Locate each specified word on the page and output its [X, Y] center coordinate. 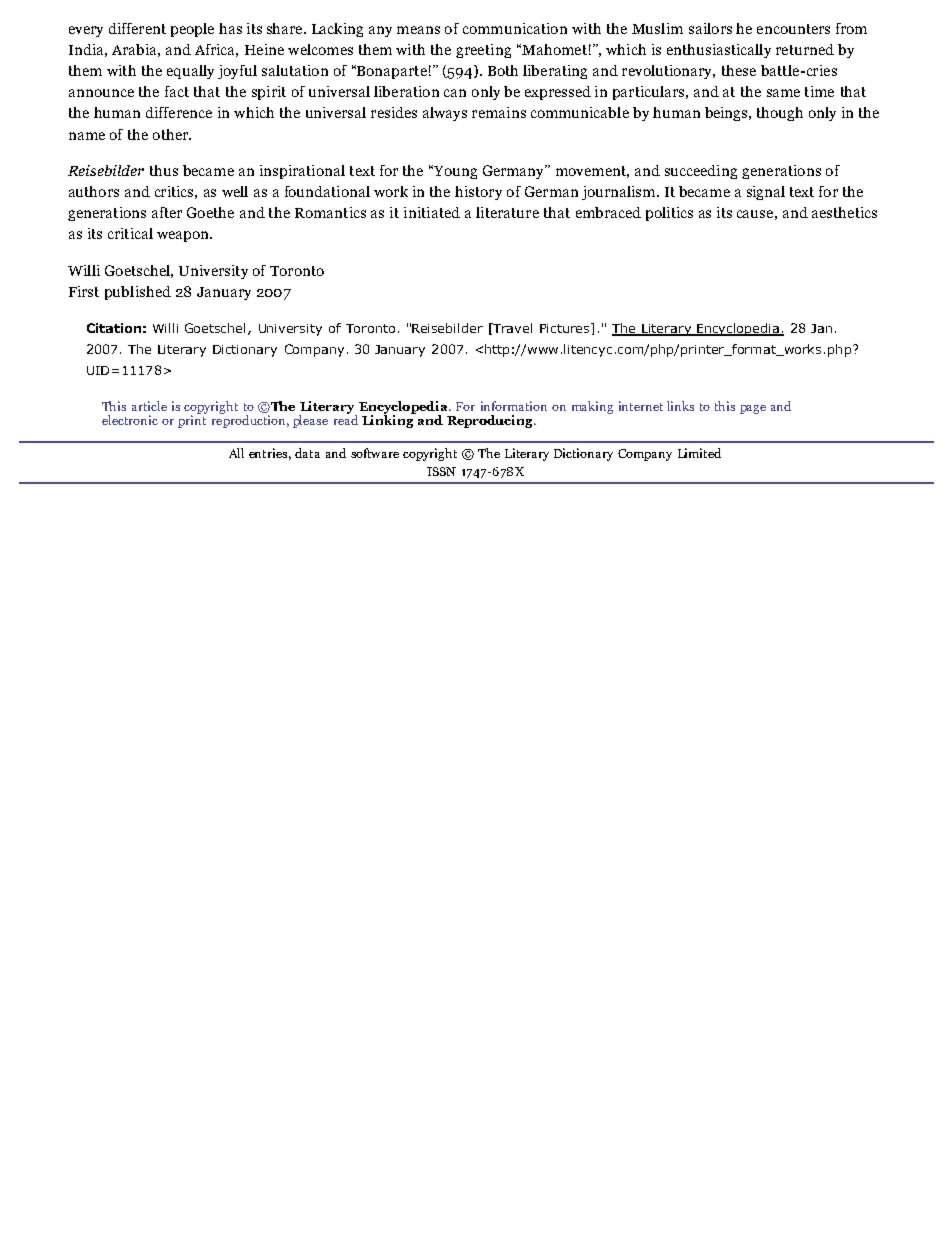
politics [669, 214]
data [307, 453]
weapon [184, 236]
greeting [483, 51]
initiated [432, 212]
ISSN [441, 471]
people [192, 30]
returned [805, 49]
